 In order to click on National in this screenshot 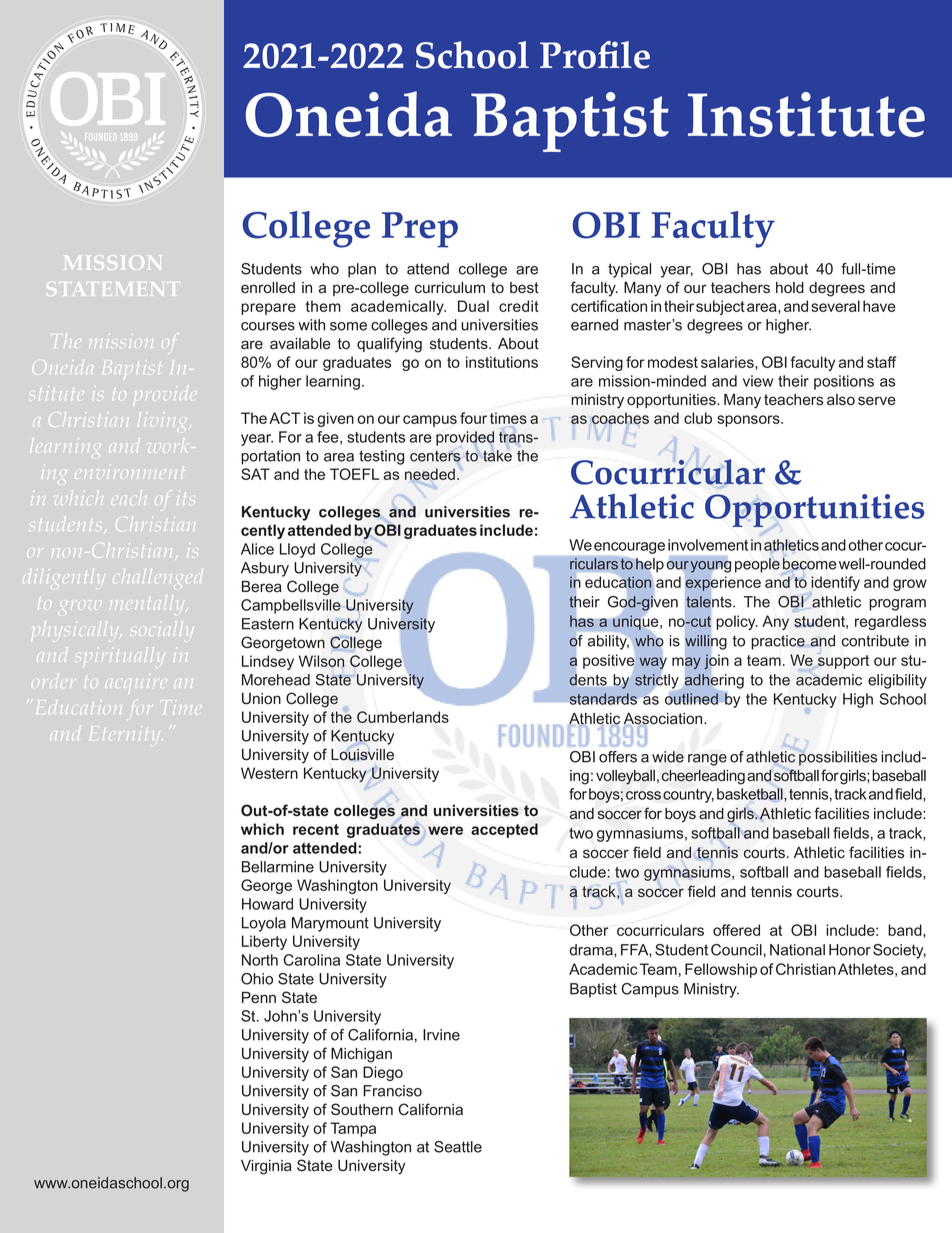, I will do `click(797, 950)`.
